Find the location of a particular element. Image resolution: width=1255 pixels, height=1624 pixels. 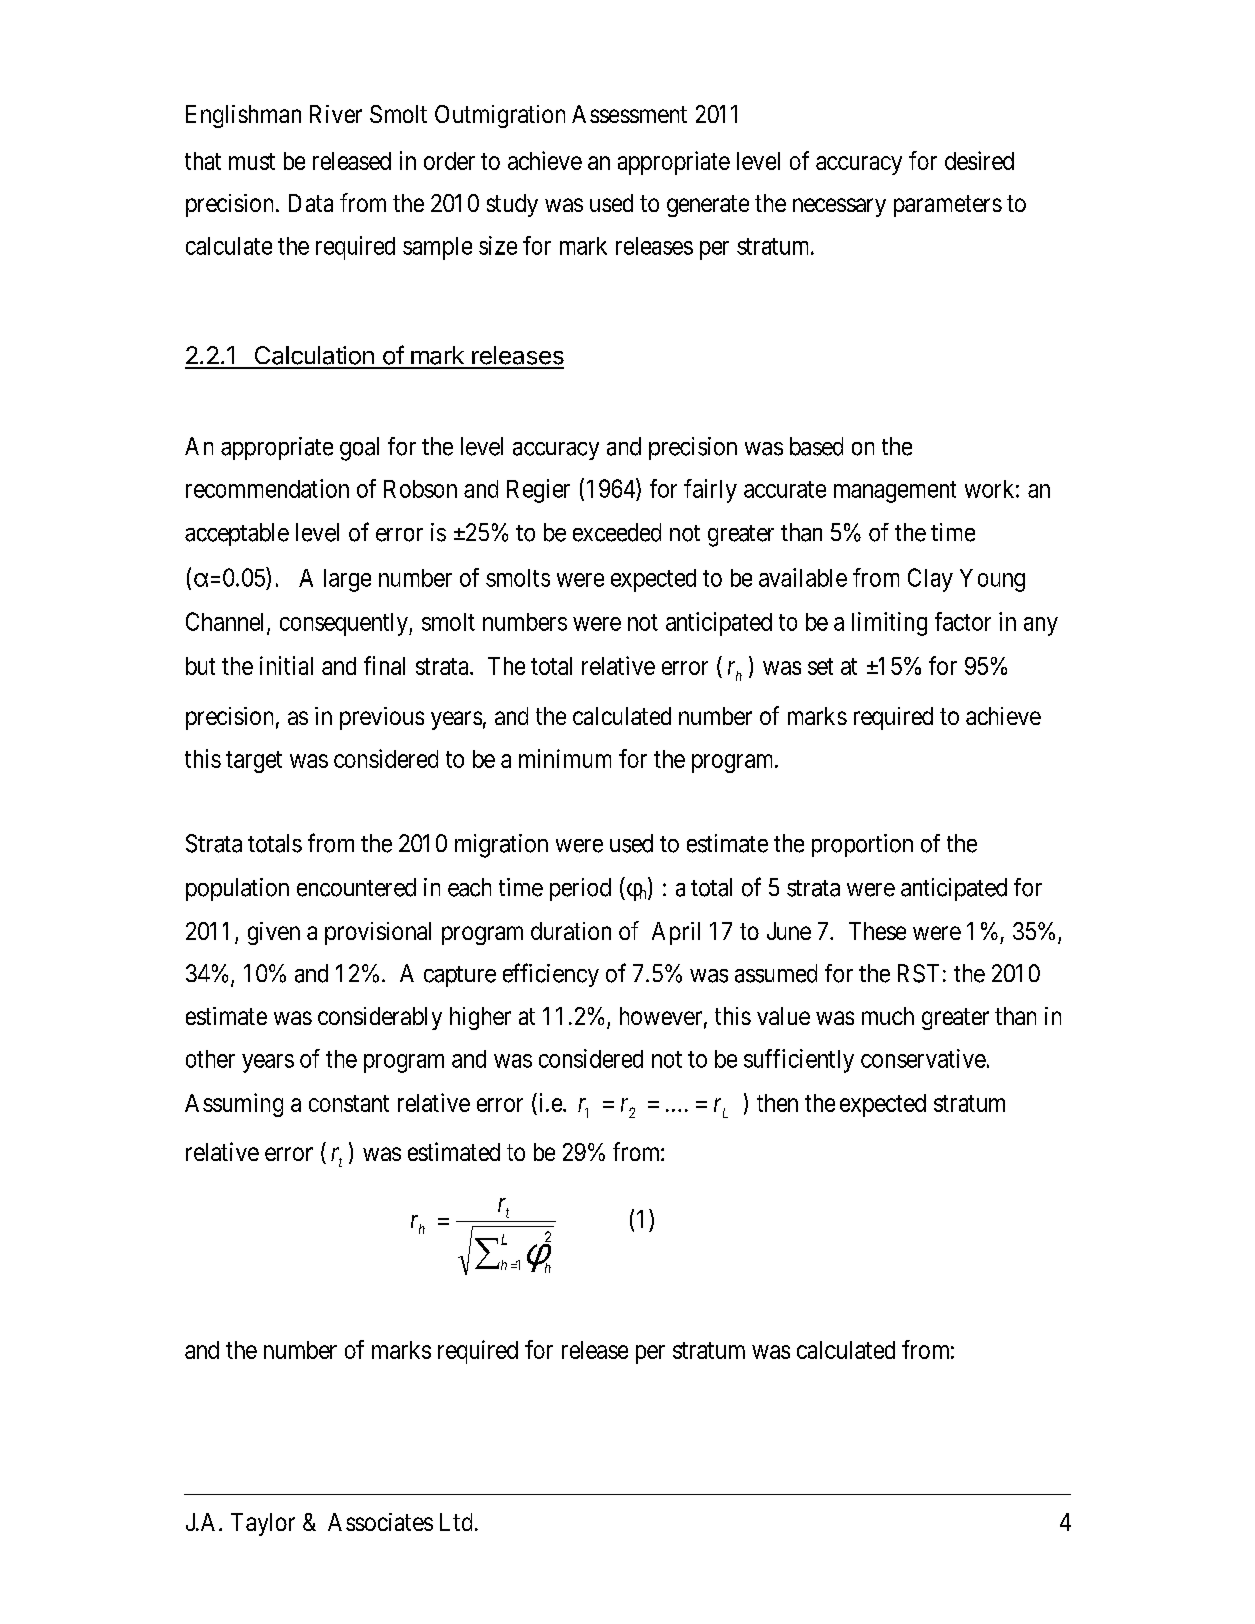

Assessment is located at coordinates (629, 114).
